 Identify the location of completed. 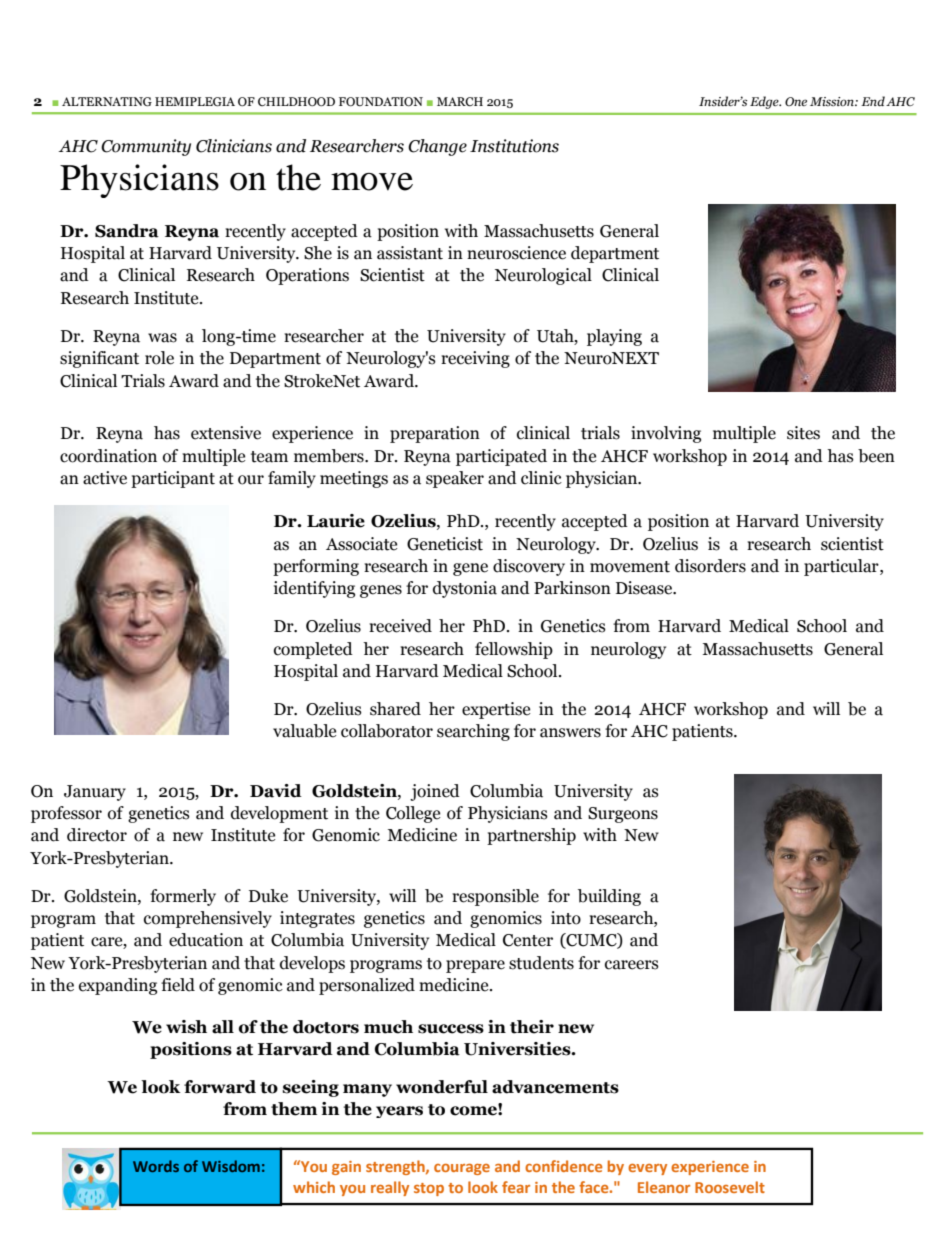
(313, 650).
